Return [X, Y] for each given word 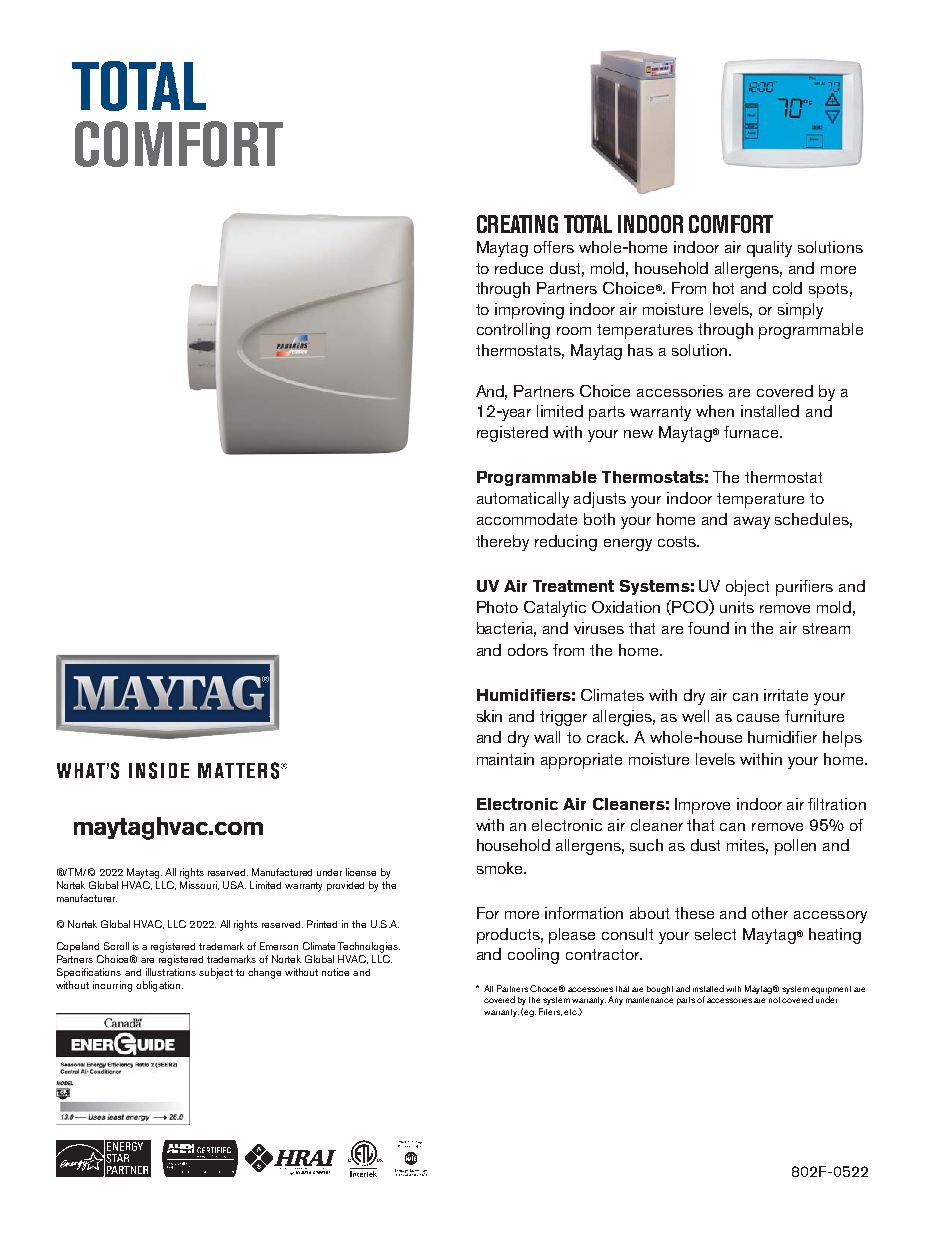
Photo [497, 607]
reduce [519, 268]
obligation [159, 986]
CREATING [517, 224]
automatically [523, 500]
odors [528, 650]
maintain [505, 759]
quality [769, 249]
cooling [533, 956]
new [638, 434]
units [737, 607]
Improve [702, 806]
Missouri [199, 885]
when [715, 411]
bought [660, 990]
